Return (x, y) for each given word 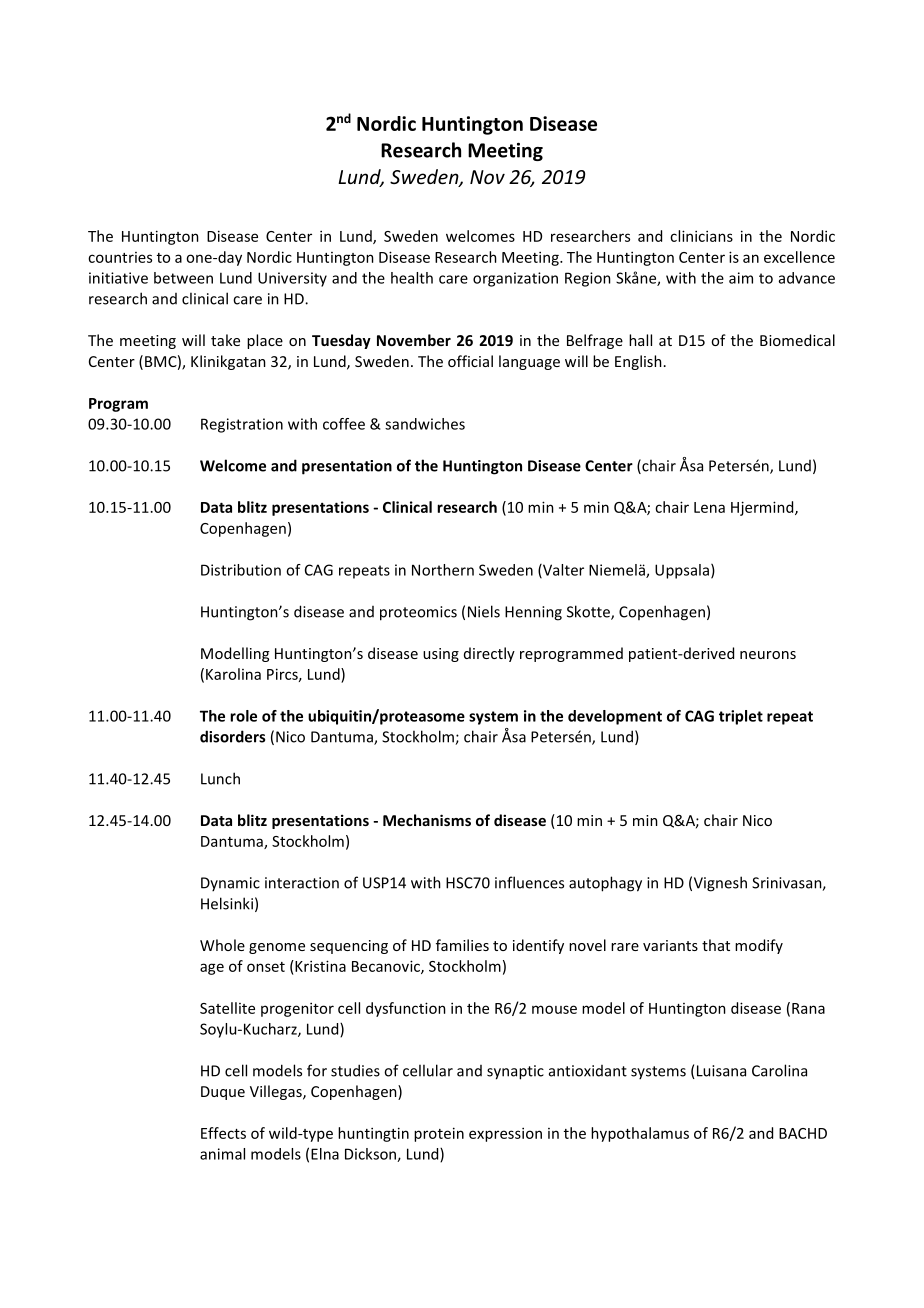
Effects (223, 1133)
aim (741, 278)
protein (439, 1134)
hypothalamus (640, 1134)
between (183, 278)
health (412, 278)
